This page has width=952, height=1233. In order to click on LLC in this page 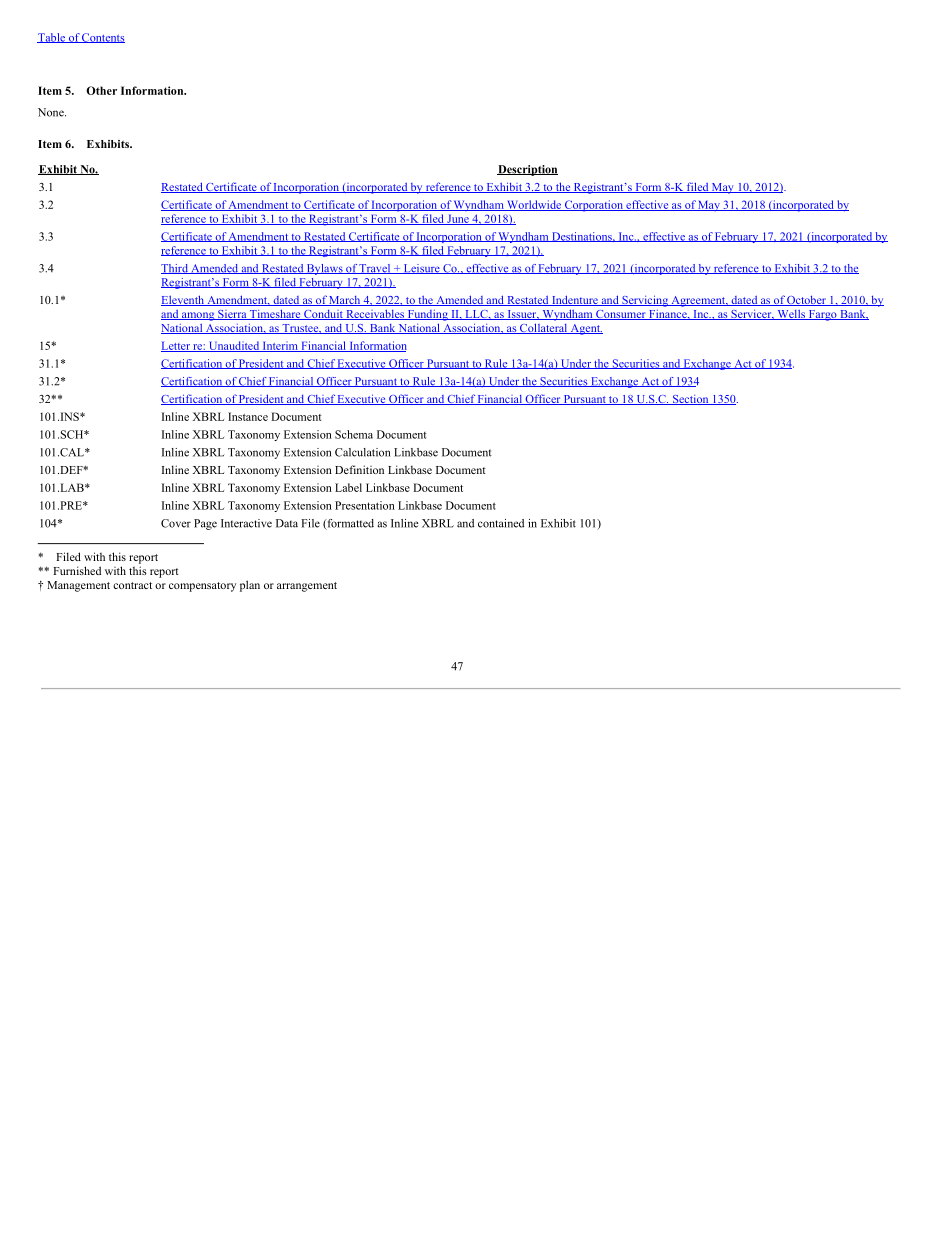, I will do `click(476, 315)`.
